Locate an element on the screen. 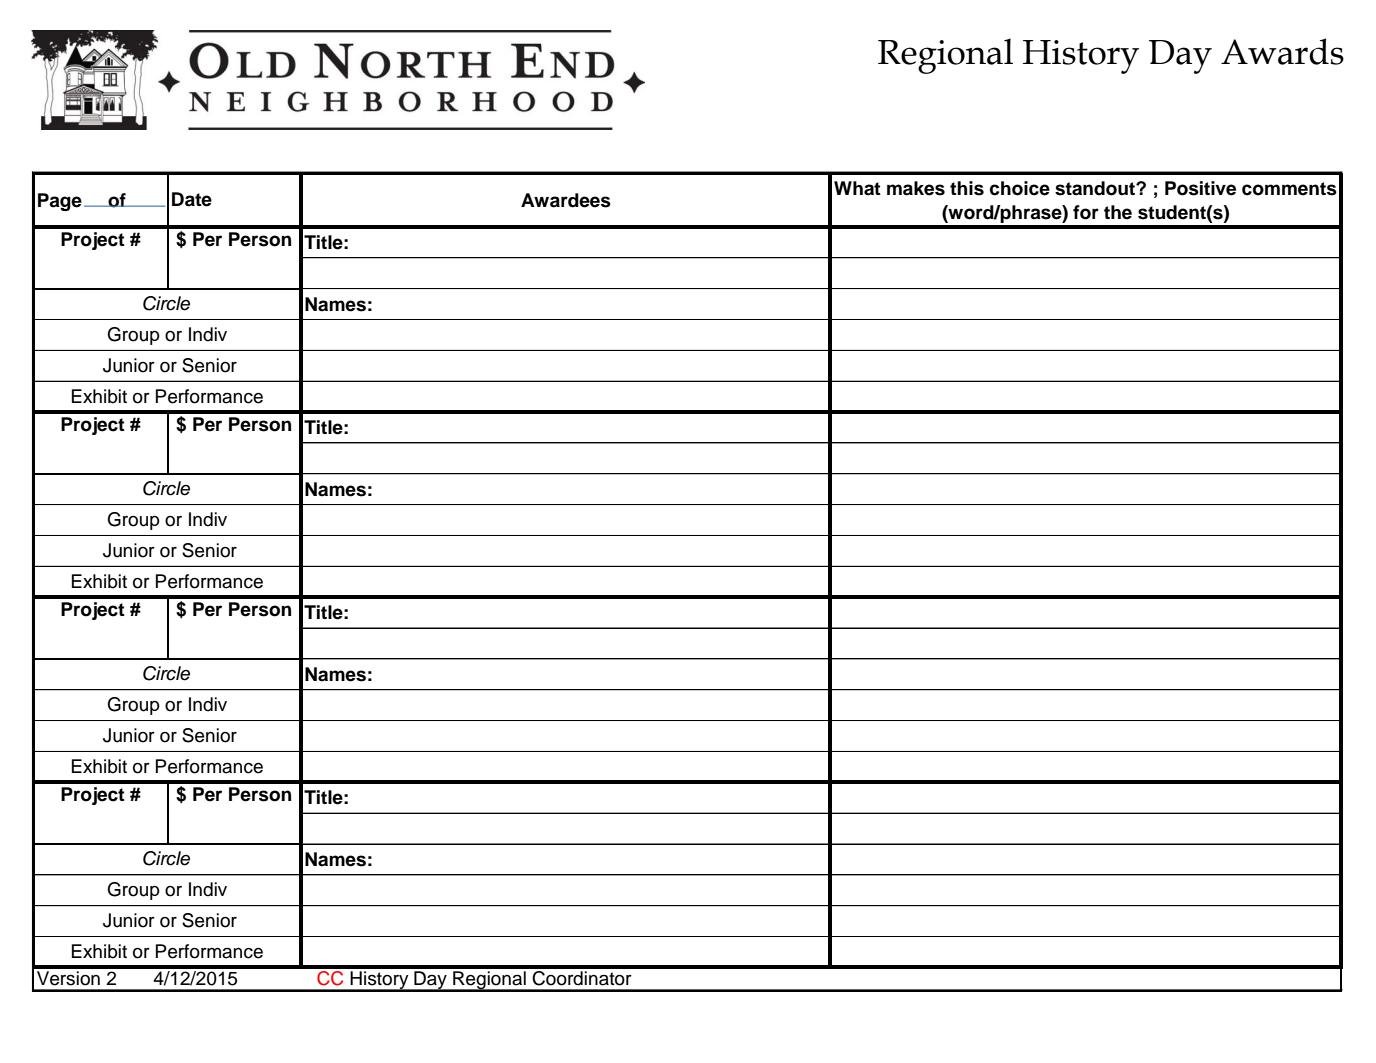 The height and width of the screenshot is (1063, 1376). Page is located at coordinates (60, 202).
